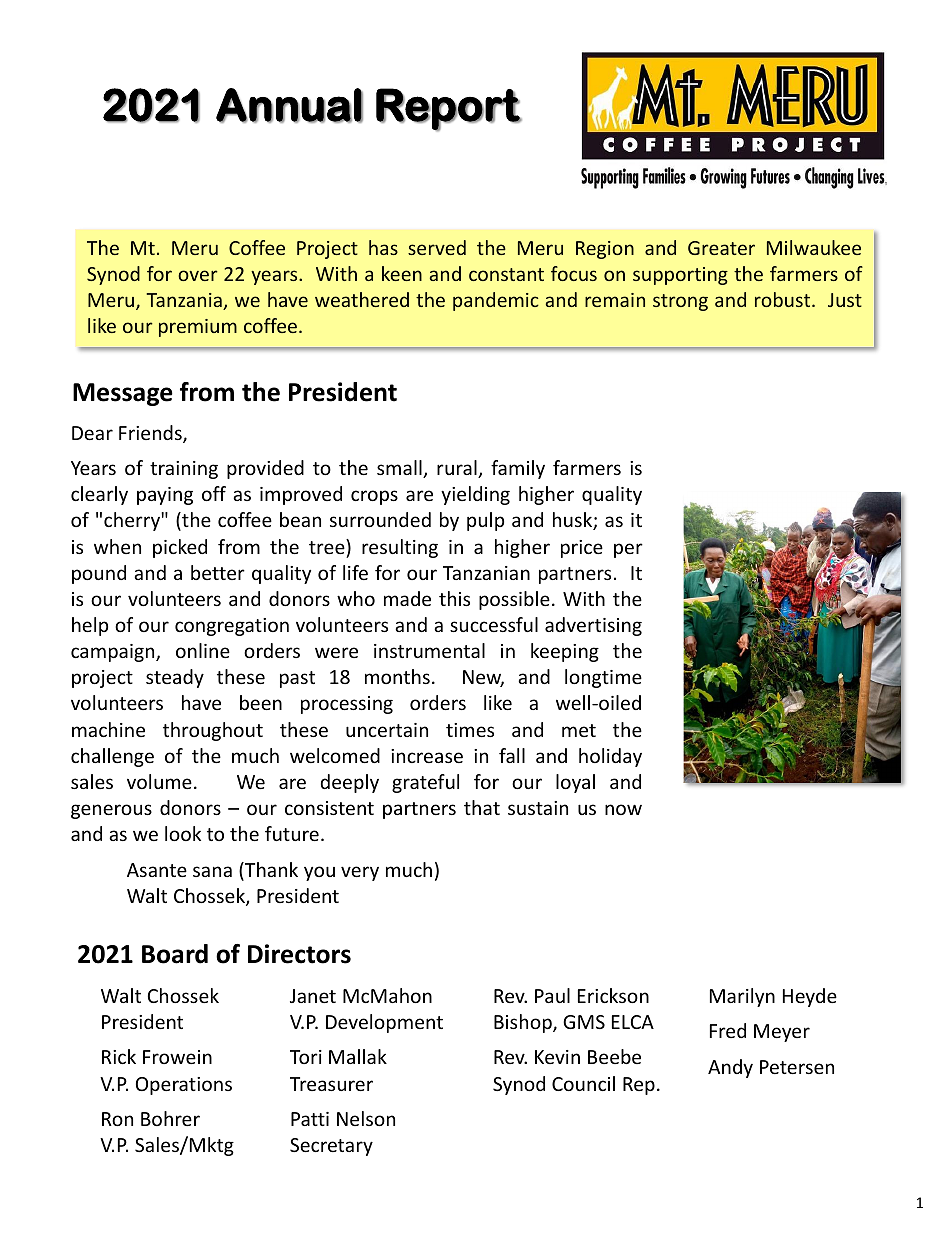 Image resolution: width=952 pixels, height=1233 pixels. I want to click on that, so click(482, 807).
